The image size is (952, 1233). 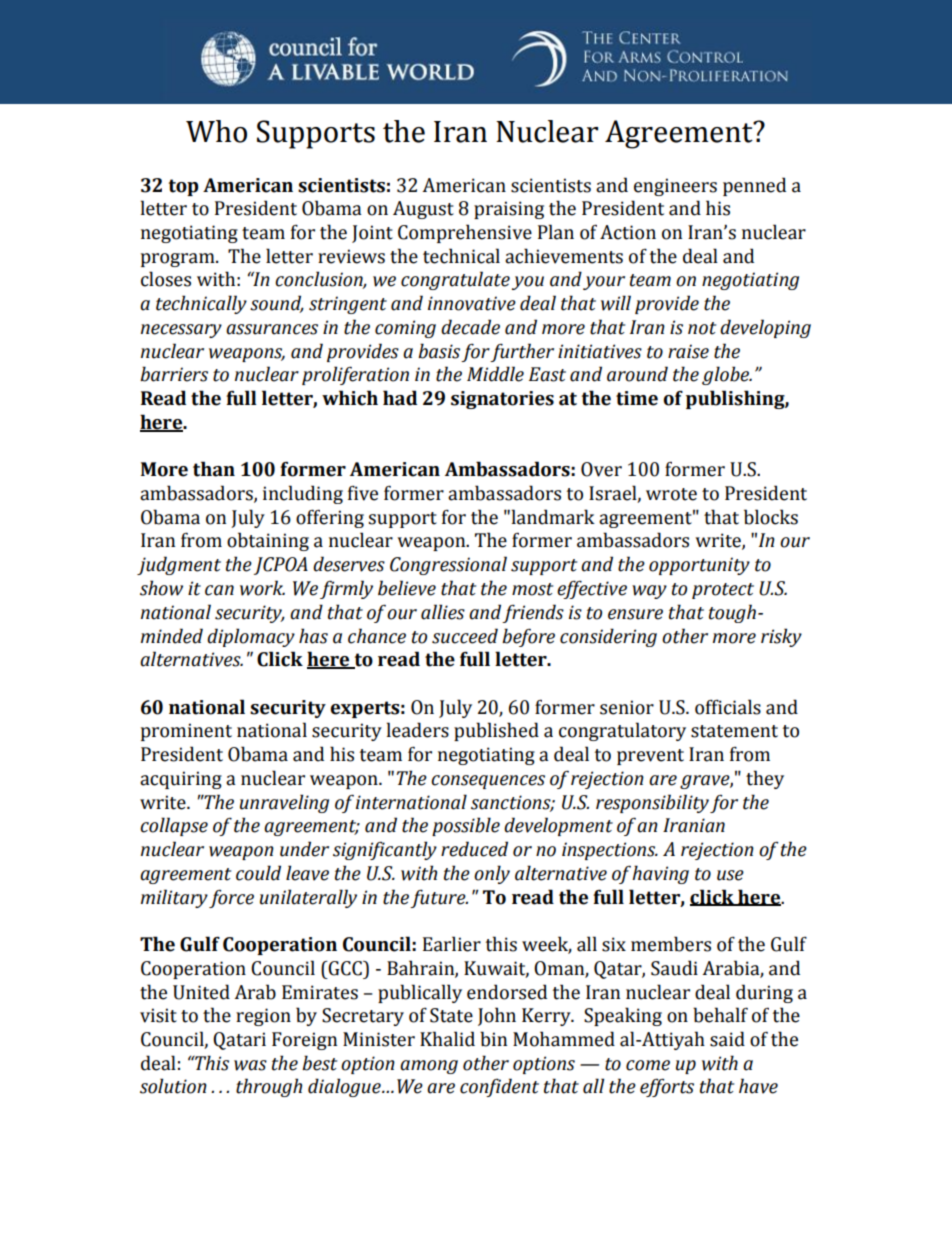 I want to click on was, so click(x=250, y=1065).
